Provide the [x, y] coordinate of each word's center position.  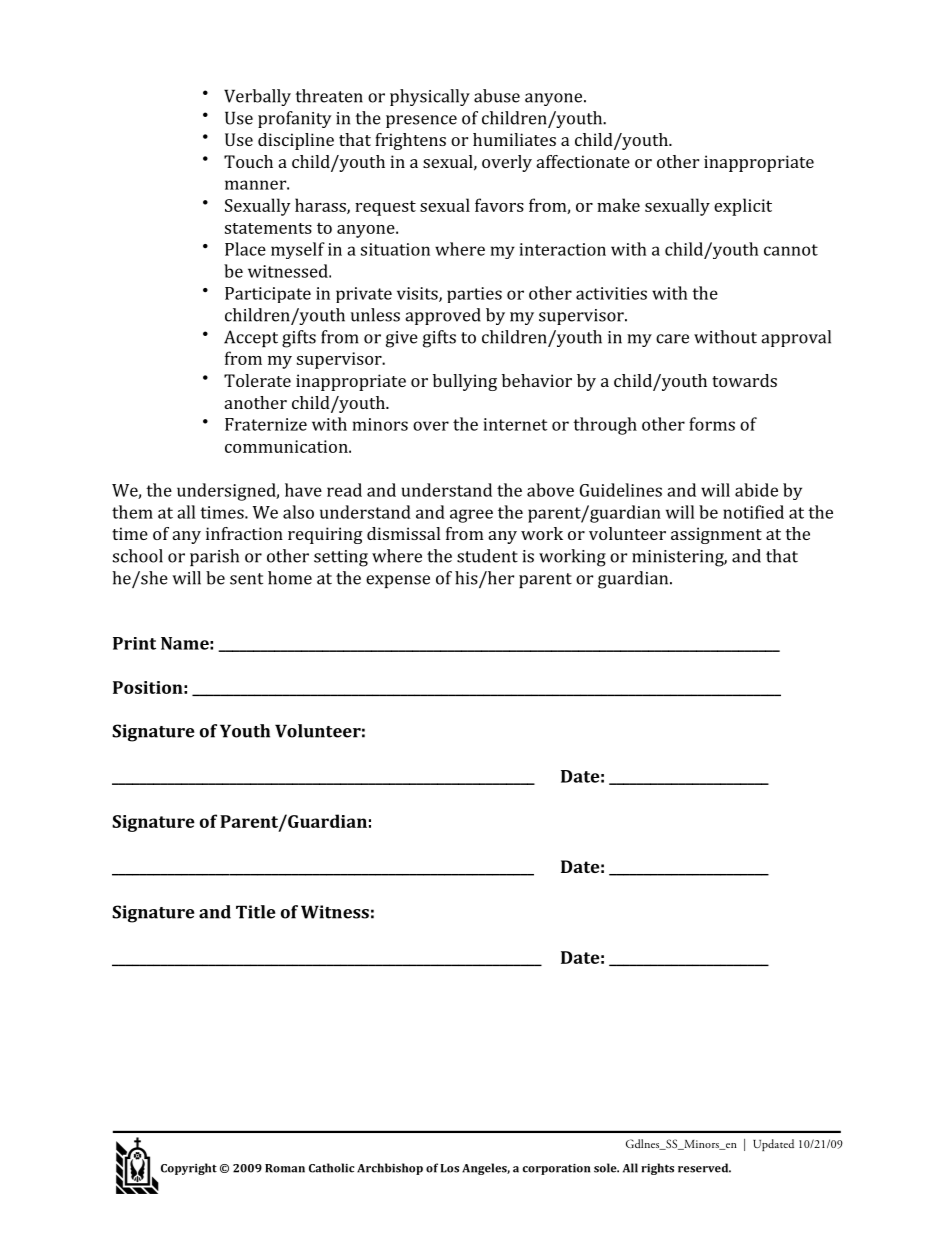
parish [214, 557]
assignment [716, 535]
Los [449, 1168]
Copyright [189, 1169]
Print [134, 643]
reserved [704, 1168]
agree [471, 516]
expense [398, 581]
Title [255, 912]
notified [753, 512]
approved [443, 316]
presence [421, 121]
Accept [251, 338]
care [672, 339]
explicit [743, 207]
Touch [248, 161]
